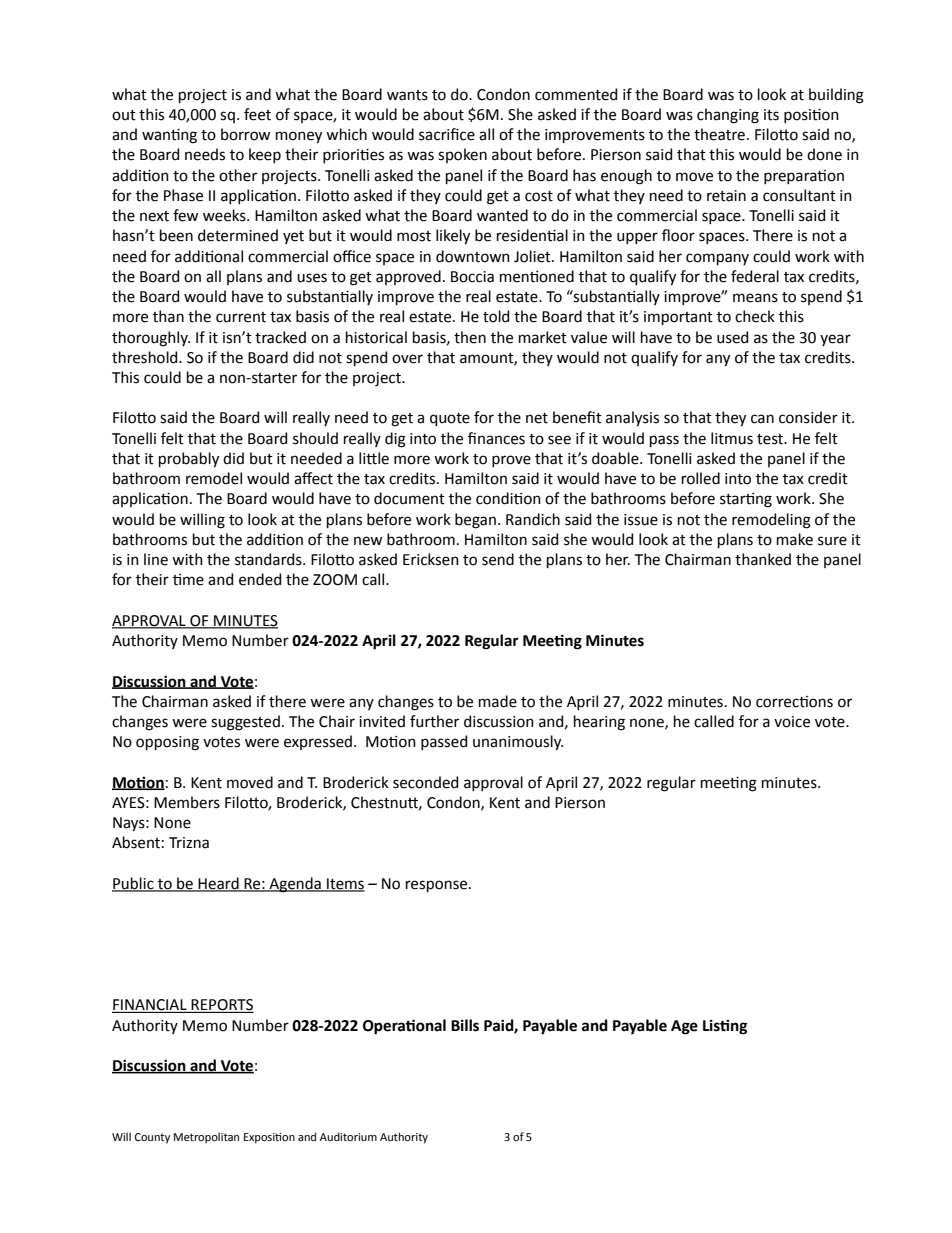  Describe the element at coordinates (792, 722) in the page. I see `voice` at that location.
